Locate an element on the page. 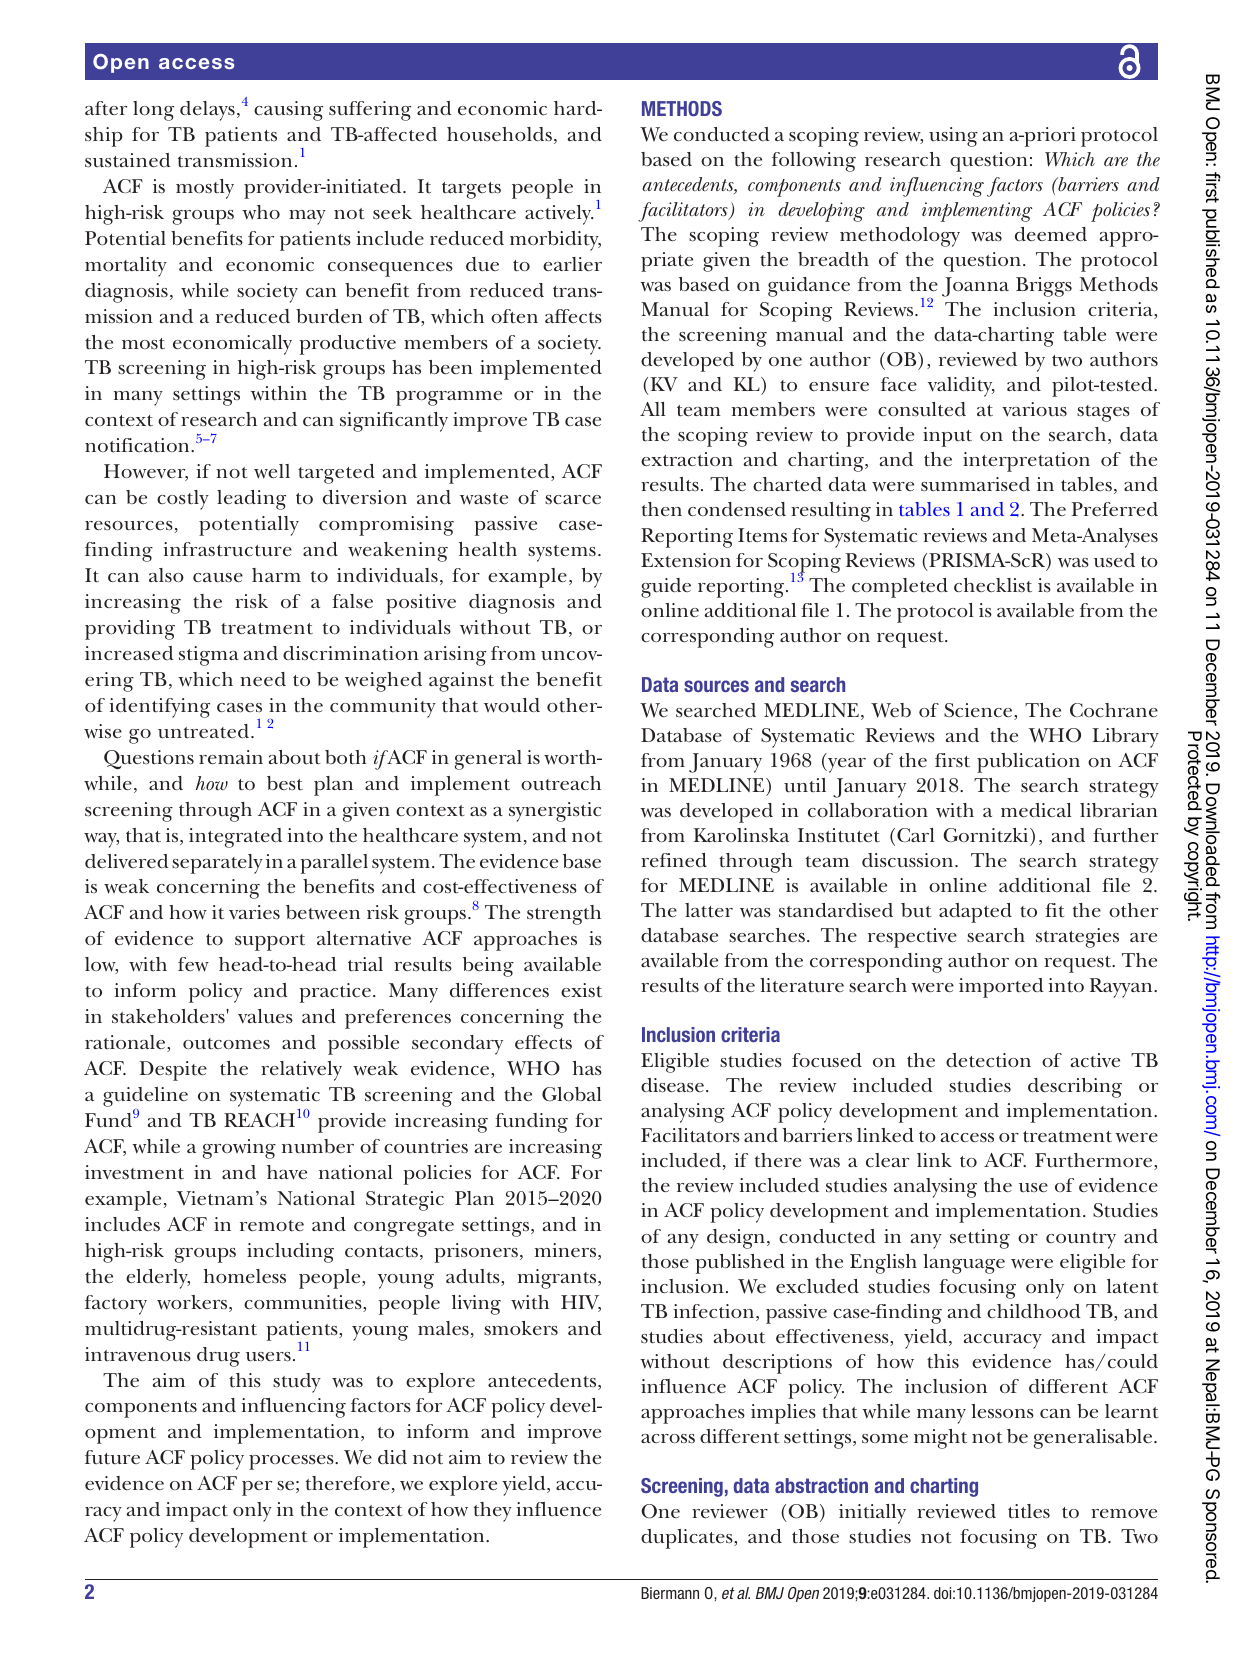  well is located at coordinates (272, 471).
